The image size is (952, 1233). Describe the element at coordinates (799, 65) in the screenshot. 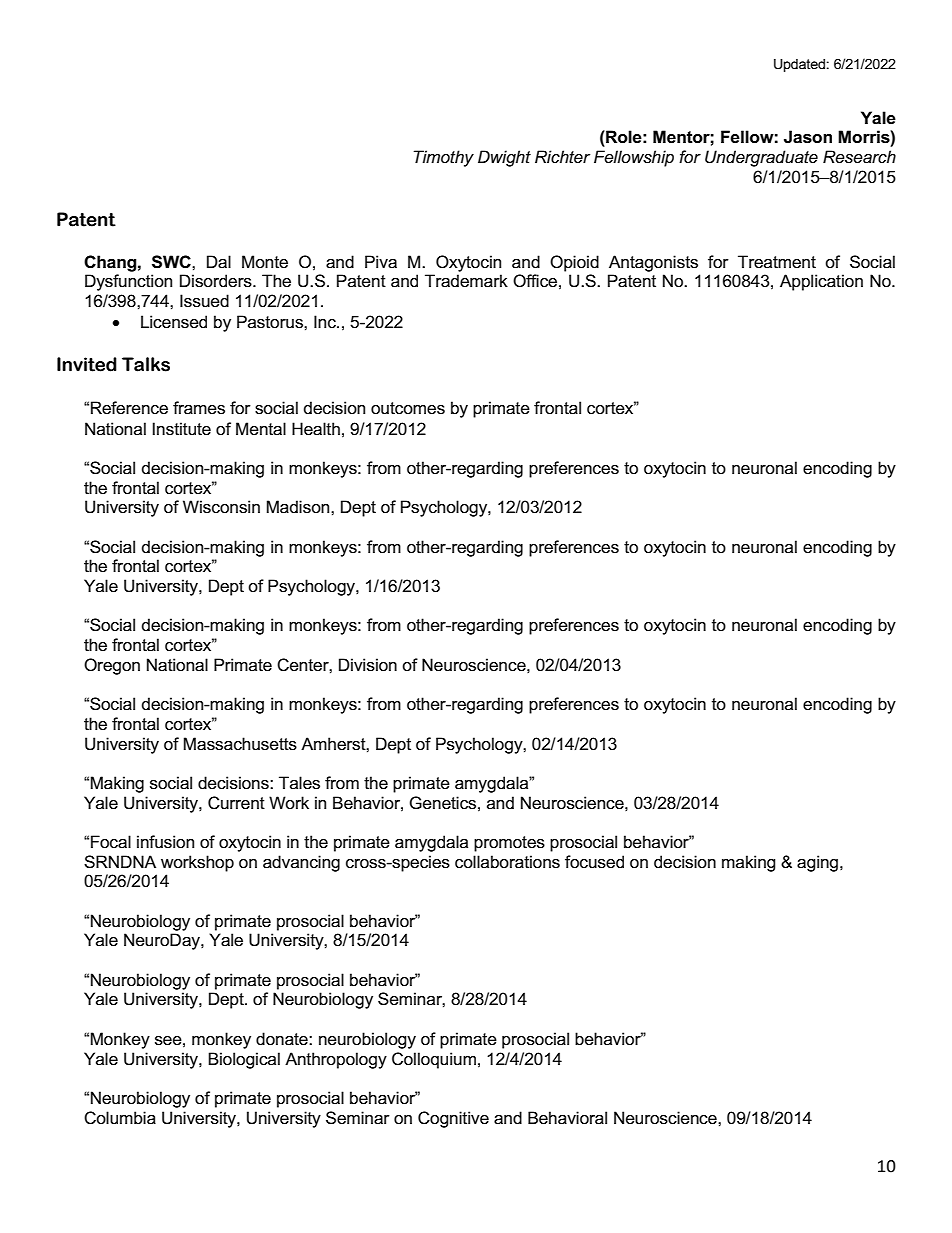

I see `Updated` at that location.
